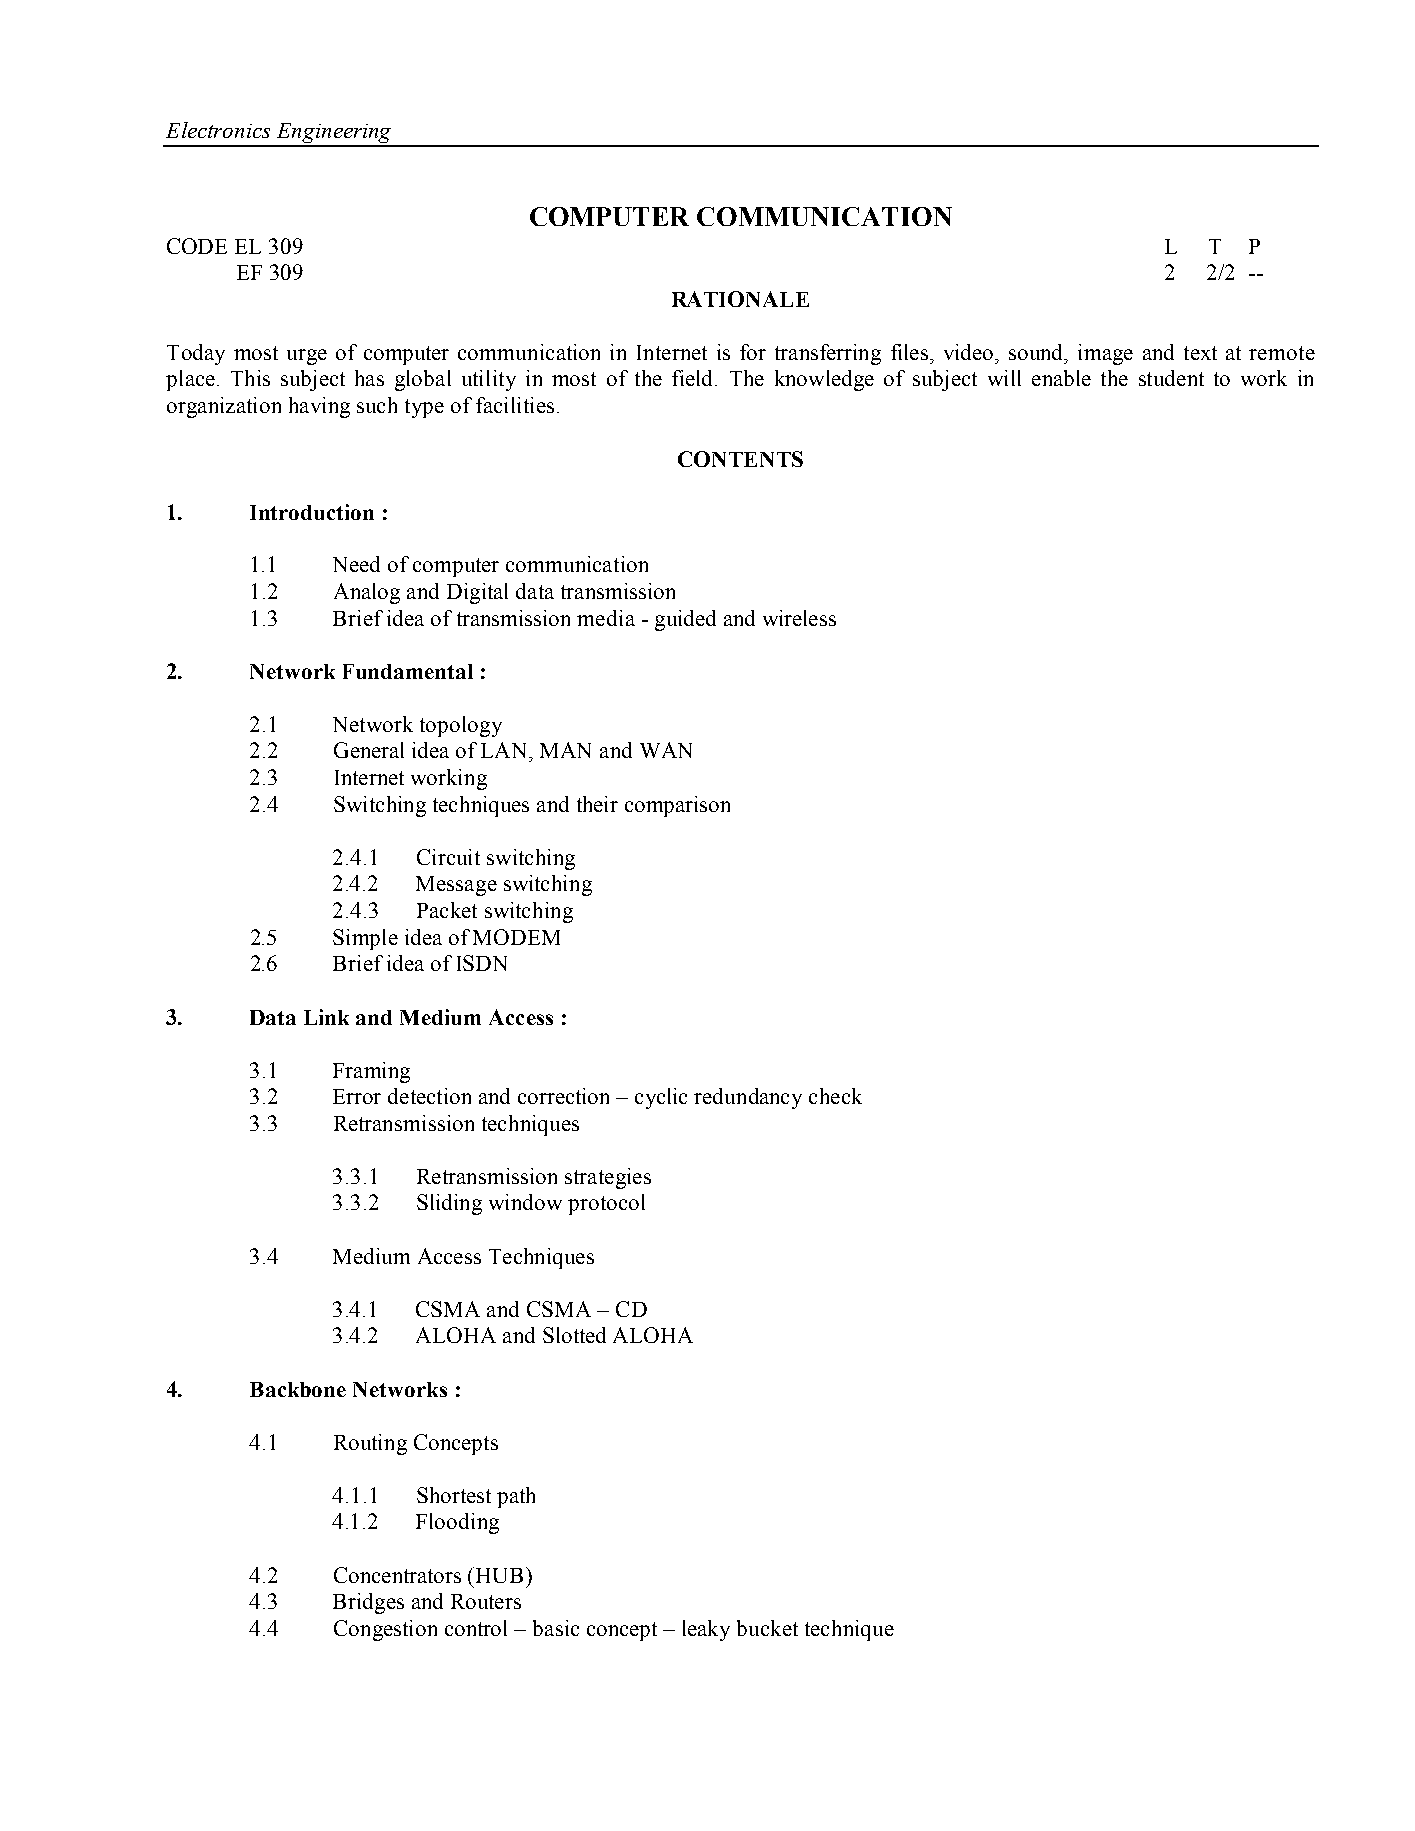 The image size is (1415, 1831). What do you see at coordinates (1171, 378) in the screenshot?
I see `student` at bounding box center [1171, 378].
